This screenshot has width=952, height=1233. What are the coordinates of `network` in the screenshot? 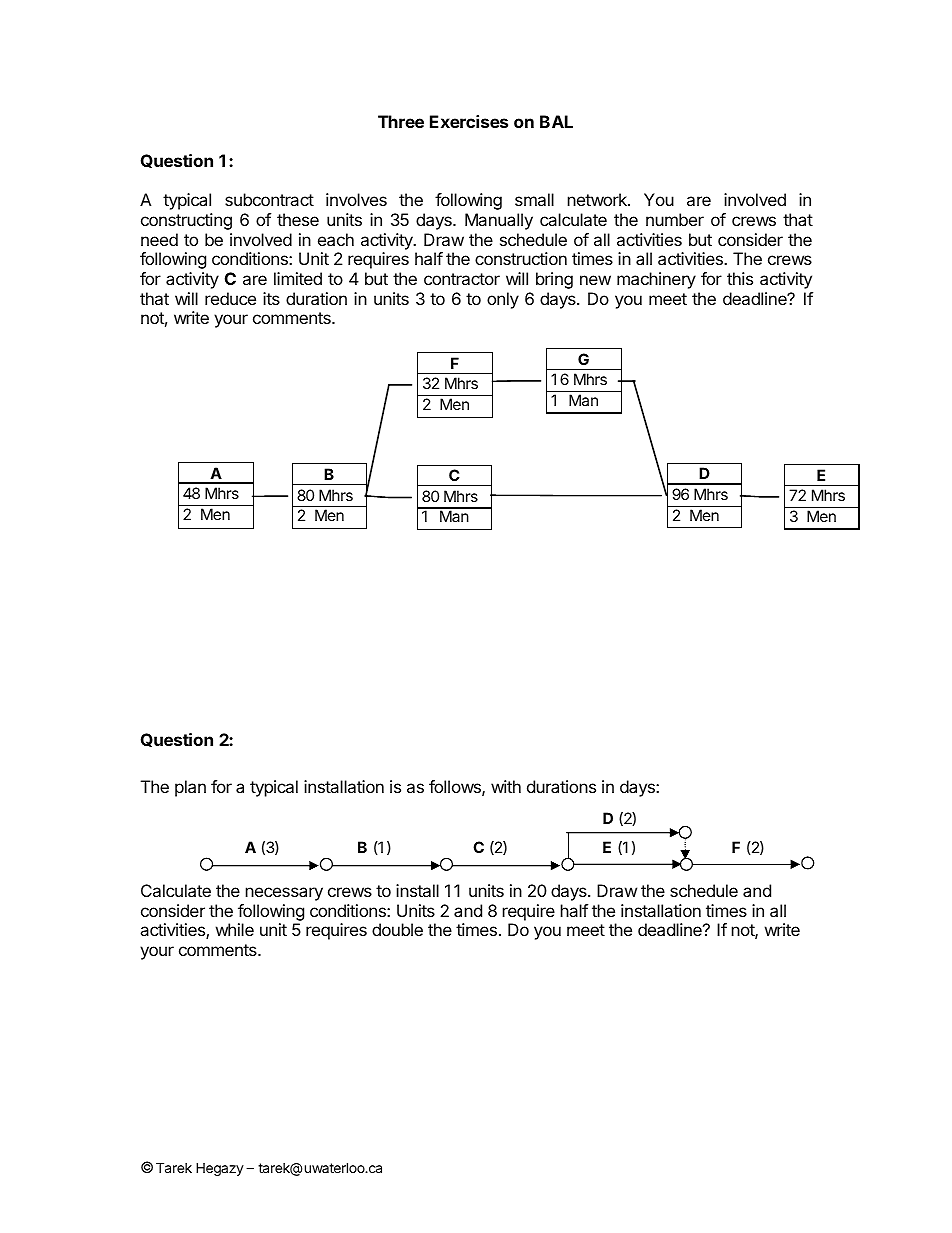 It's located at (598, 199).
